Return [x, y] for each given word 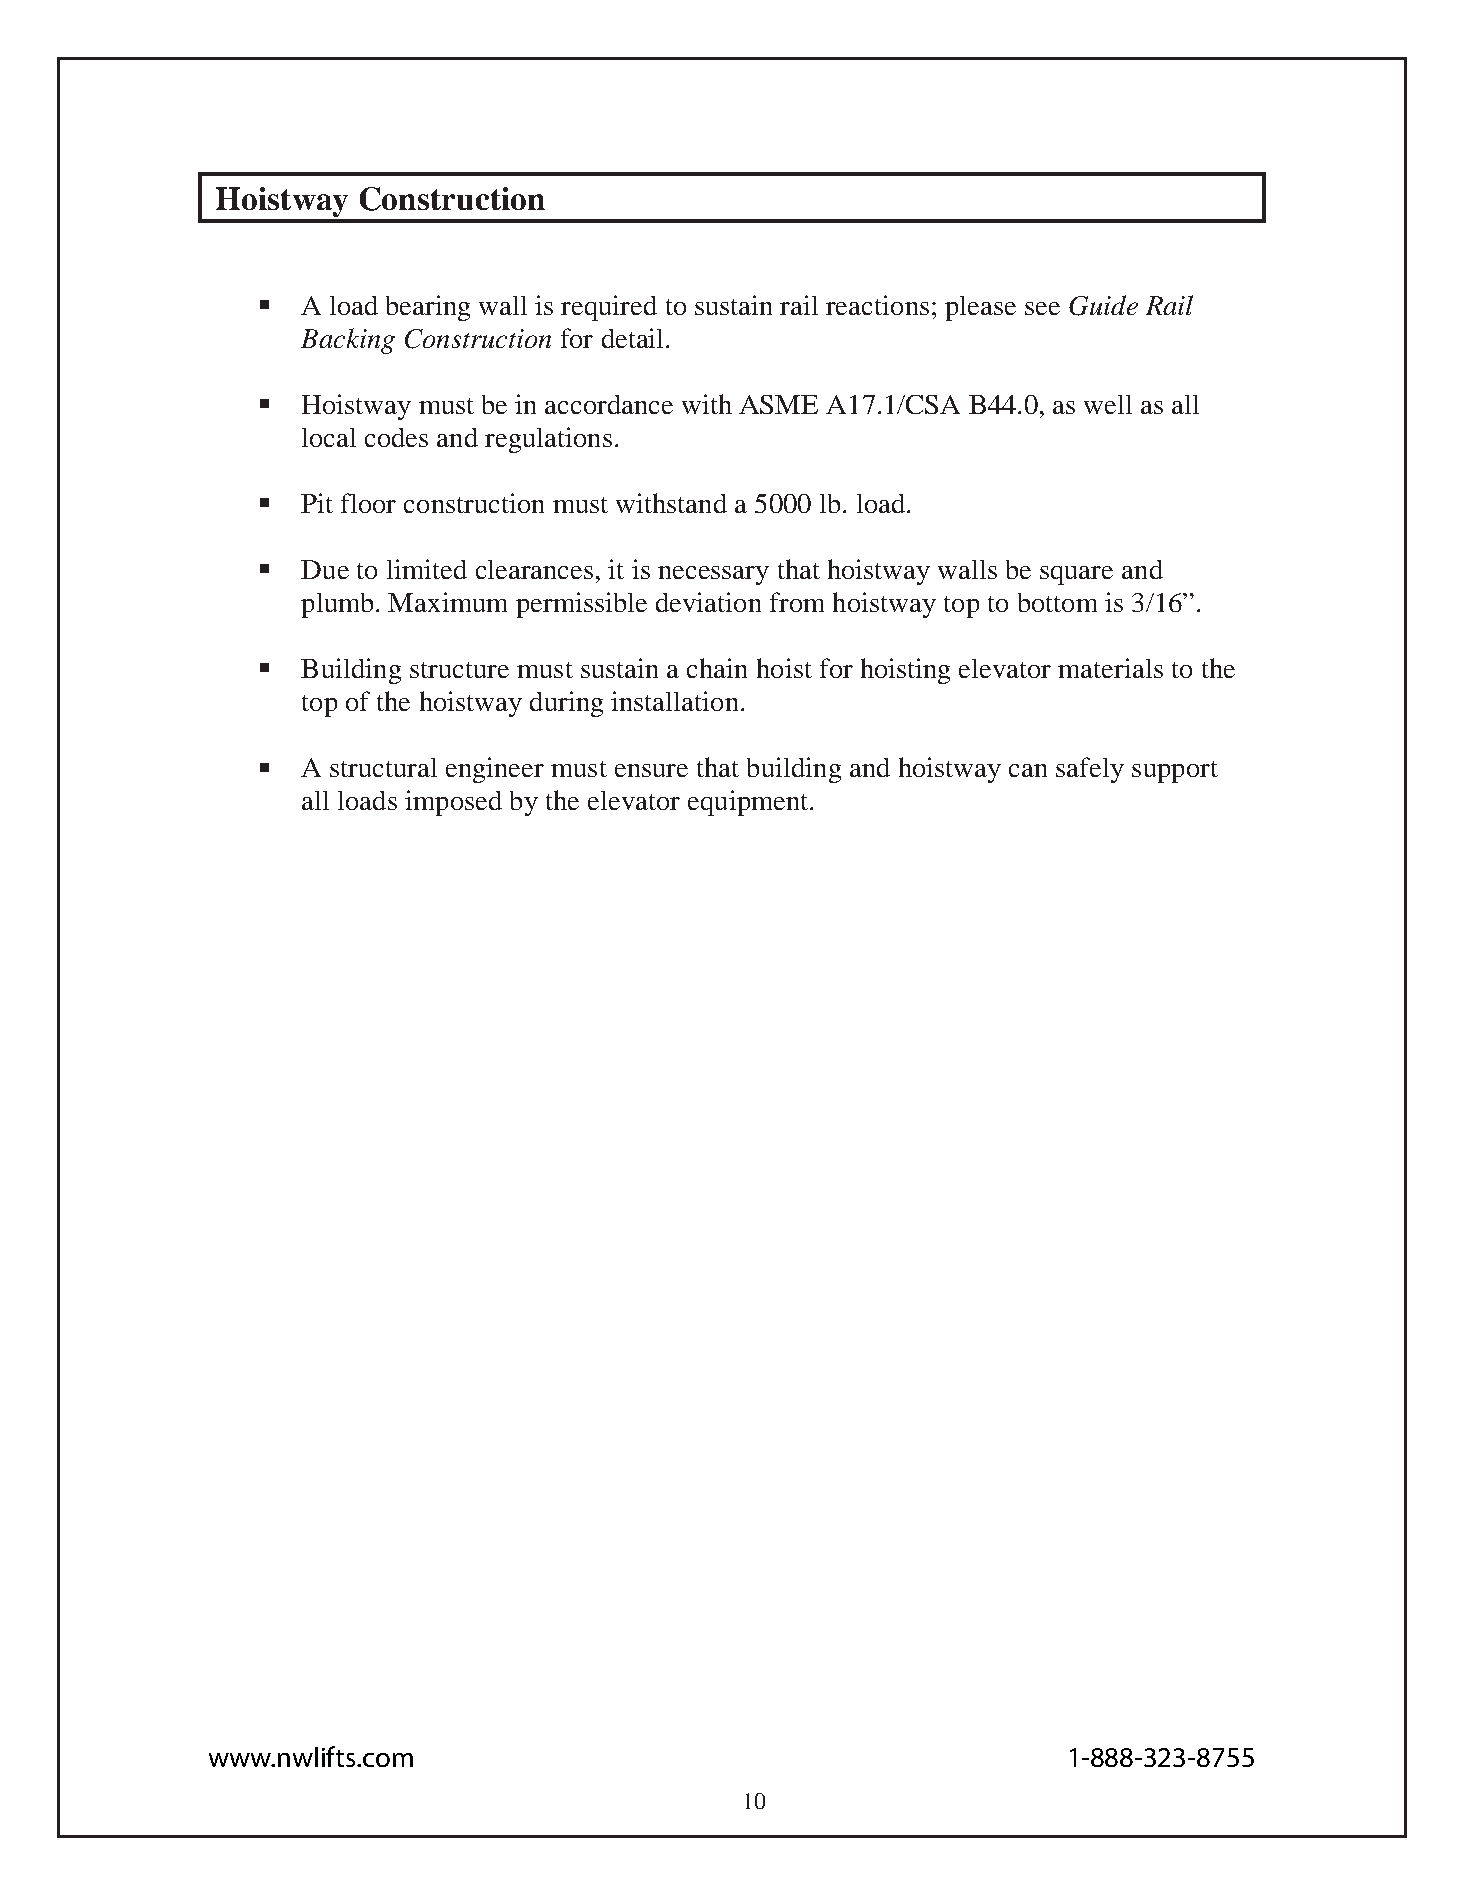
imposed [453, 803]
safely [1090, 770]
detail [632, 338]
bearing [428, 308]
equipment [749, 803]
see [1042, 308]
